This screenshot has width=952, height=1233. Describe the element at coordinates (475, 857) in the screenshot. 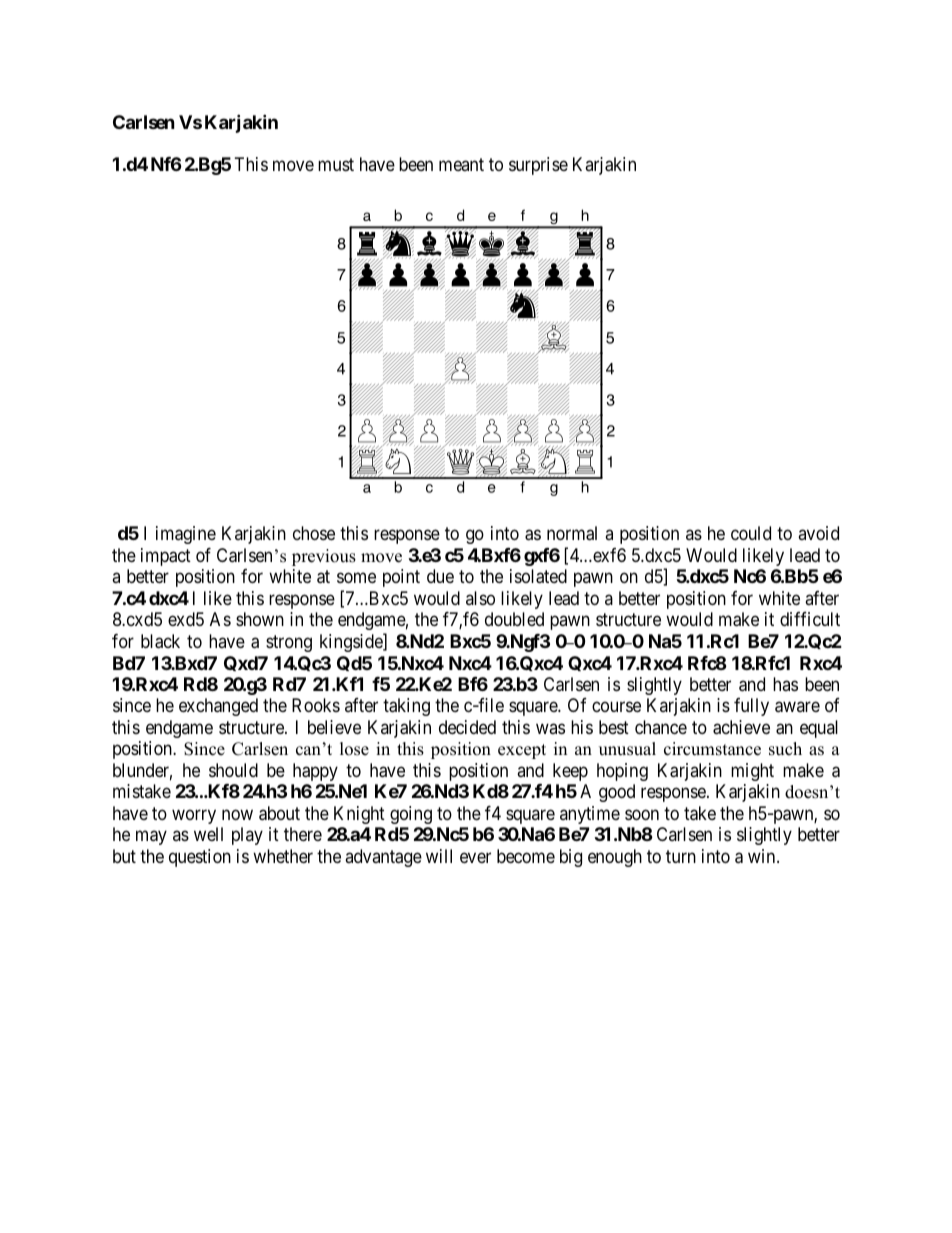

I see `ever` at that location.
